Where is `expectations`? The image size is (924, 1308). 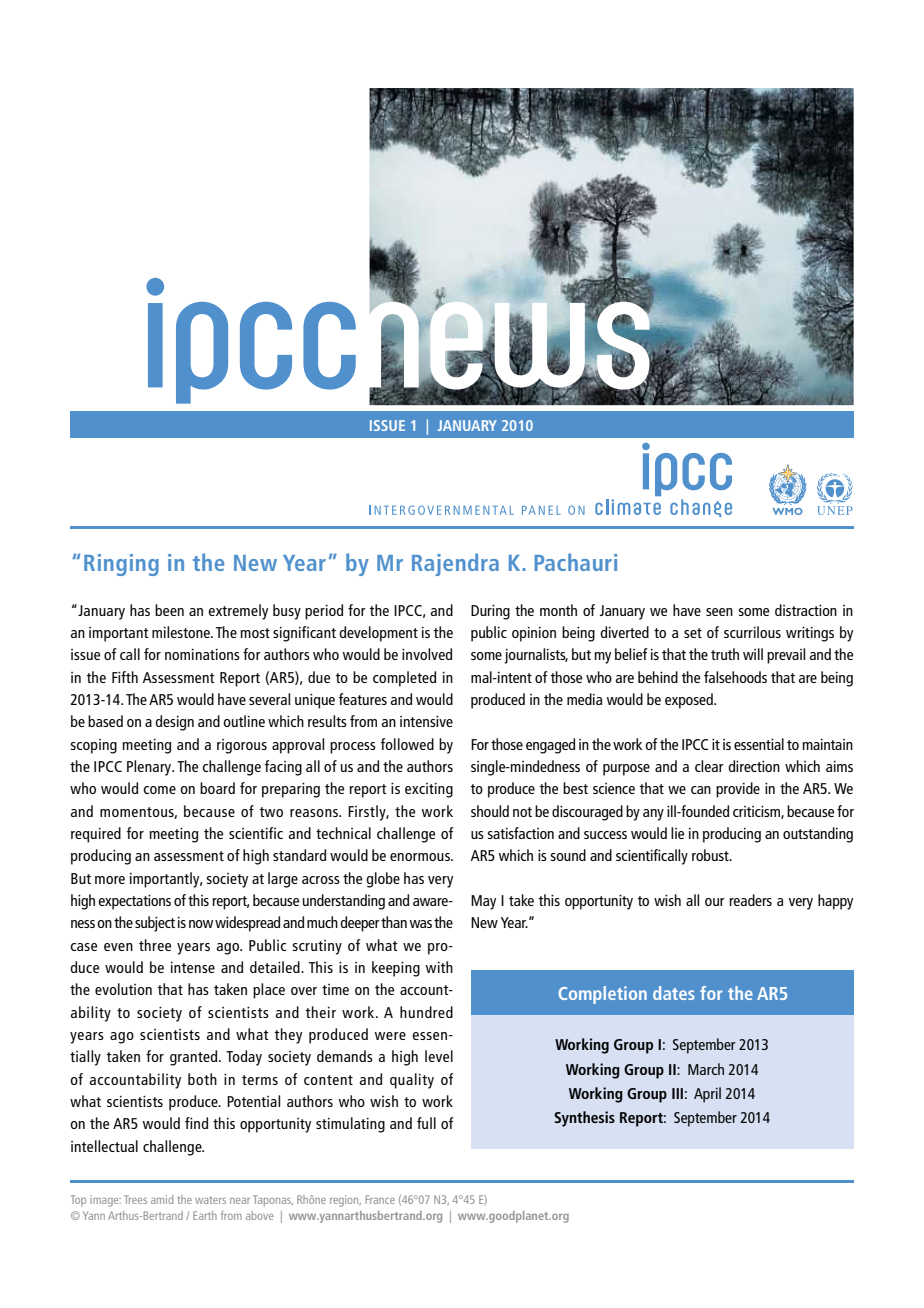
expectations is located at coordinates (134, 902).
